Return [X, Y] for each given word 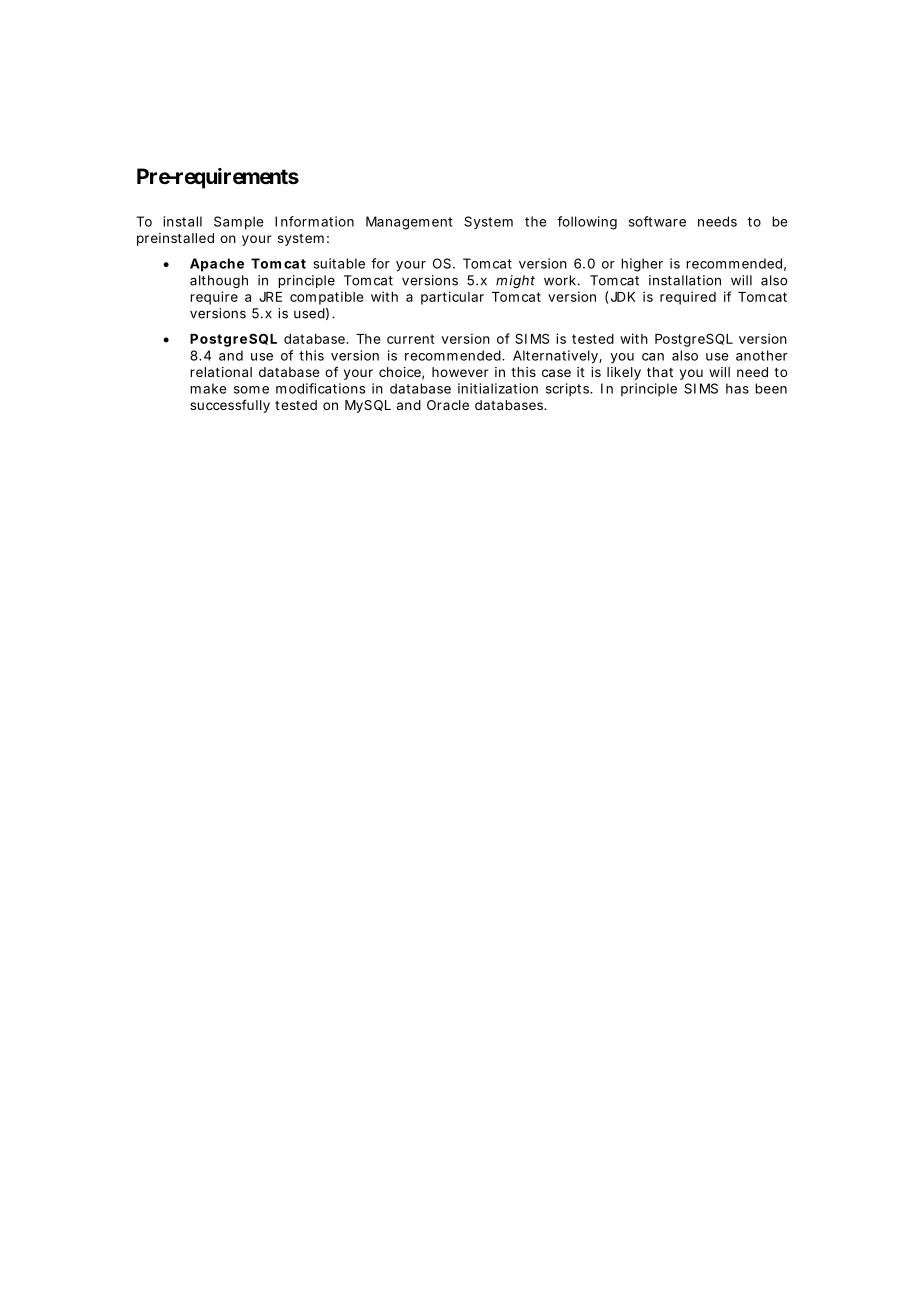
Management [409, 223]
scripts [567, 390]
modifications [320, 388]
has [737, 388]
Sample [239, 223]
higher [642, 265]
